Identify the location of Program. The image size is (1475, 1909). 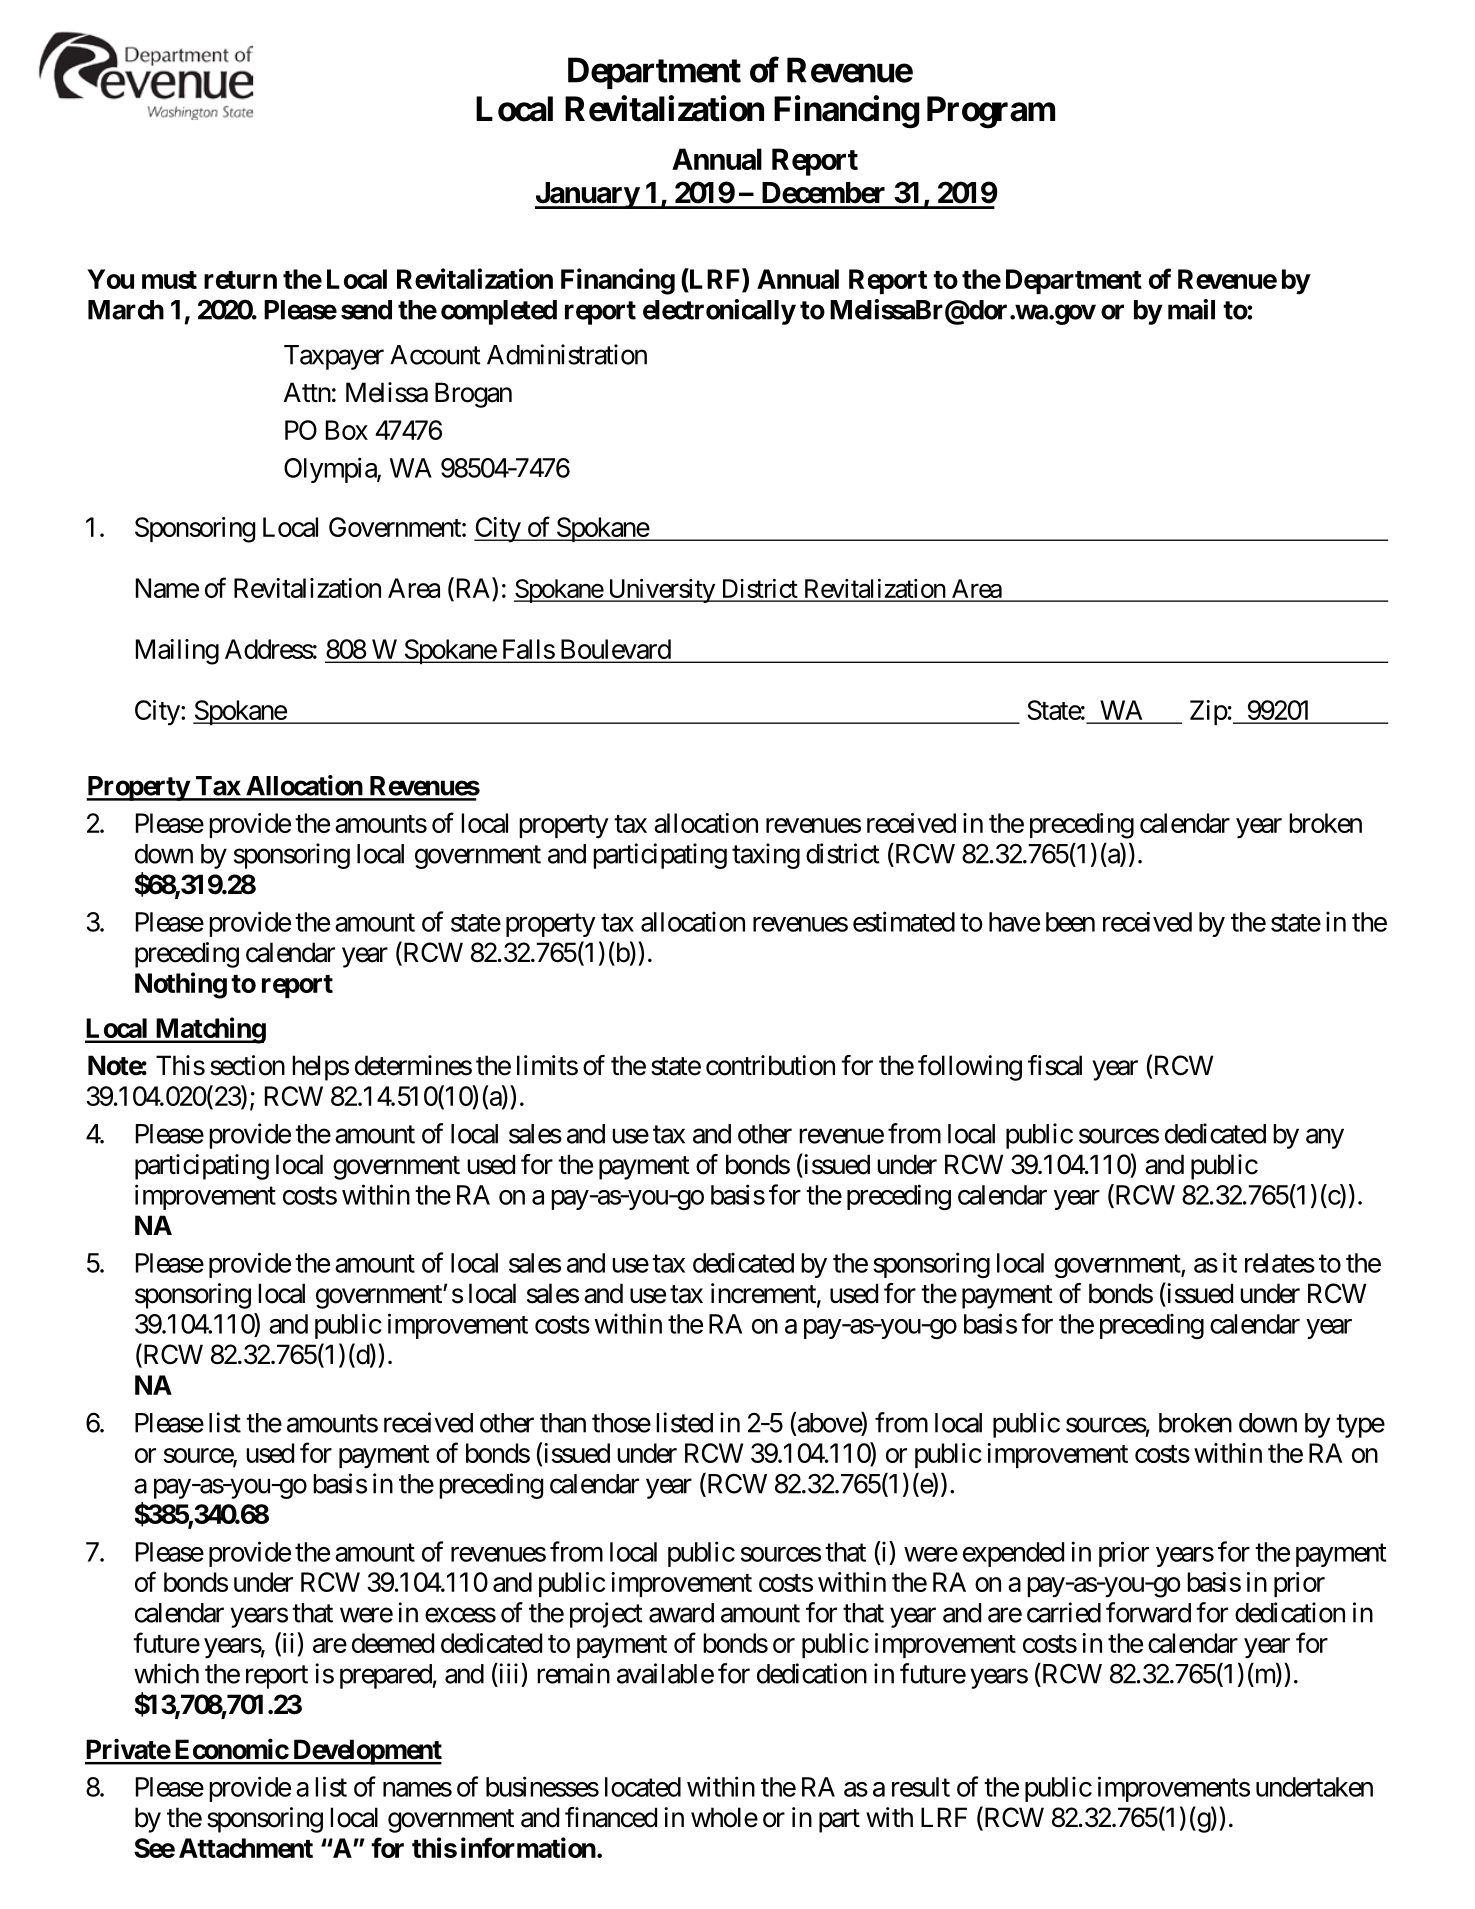
(991, 112).
